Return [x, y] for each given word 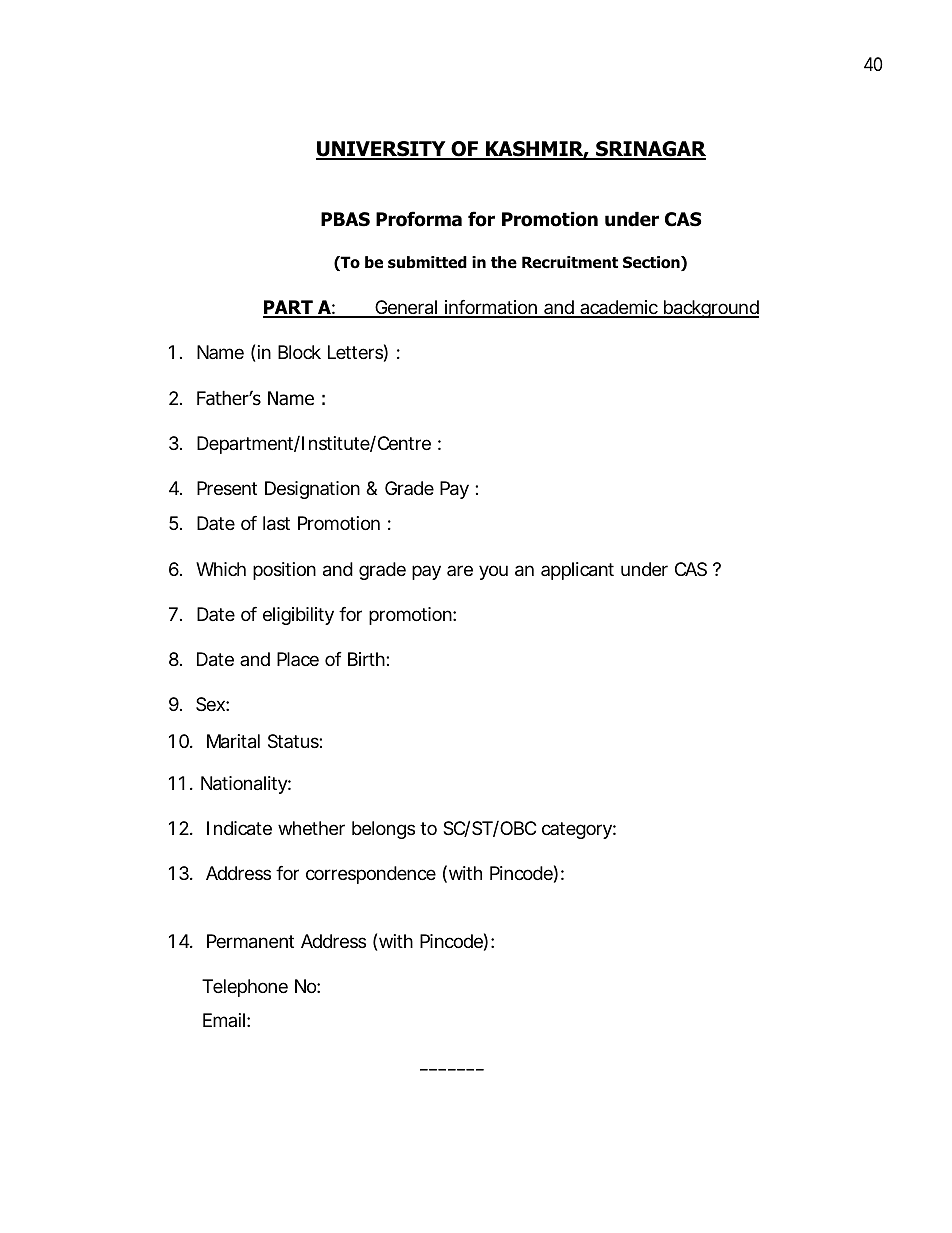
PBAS [345, 219]
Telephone [245, 988]
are [460, 570]
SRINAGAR [650, 150]
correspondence [371, 875]
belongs [383, 830]
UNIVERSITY [382, 150]
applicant [577, 571]
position [284, 571]
